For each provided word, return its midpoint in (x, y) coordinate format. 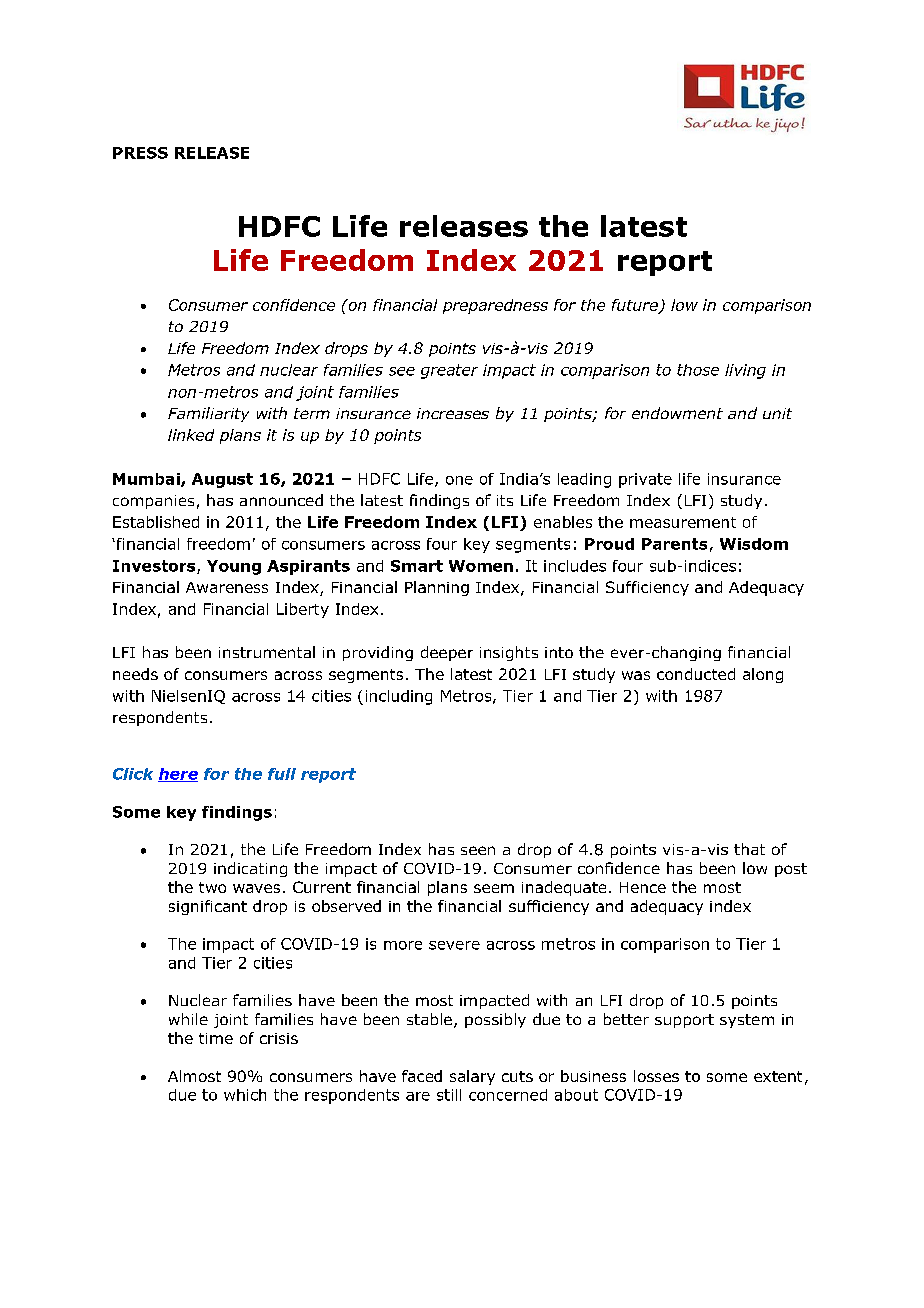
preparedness (495, 306)
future (636, 306)
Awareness (227, 587)
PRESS (140, 153)
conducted (696, 674)
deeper (447, 653)
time (216, 1038)
